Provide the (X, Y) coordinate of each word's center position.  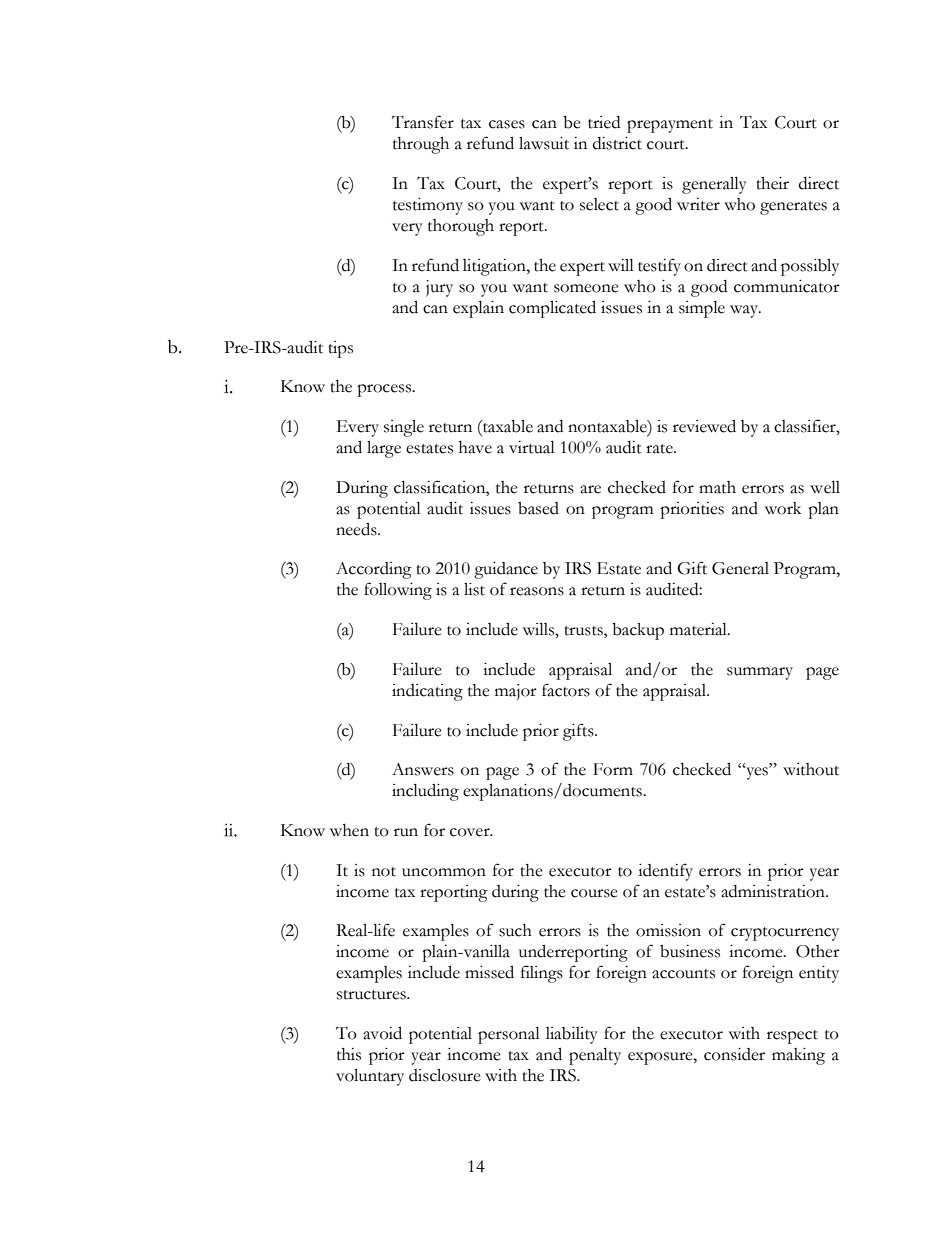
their (772, 183)
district (617, 143)
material (699, 629)
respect (792, 1037)
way (745, 311)
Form (613, 769)
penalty (595, 1056)
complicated (552, 309)
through (421, 145)
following (398, 591)
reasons (537, 591)
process (385, 390)
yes (757, 773)
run (406, 832)
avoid (382, 1033)
